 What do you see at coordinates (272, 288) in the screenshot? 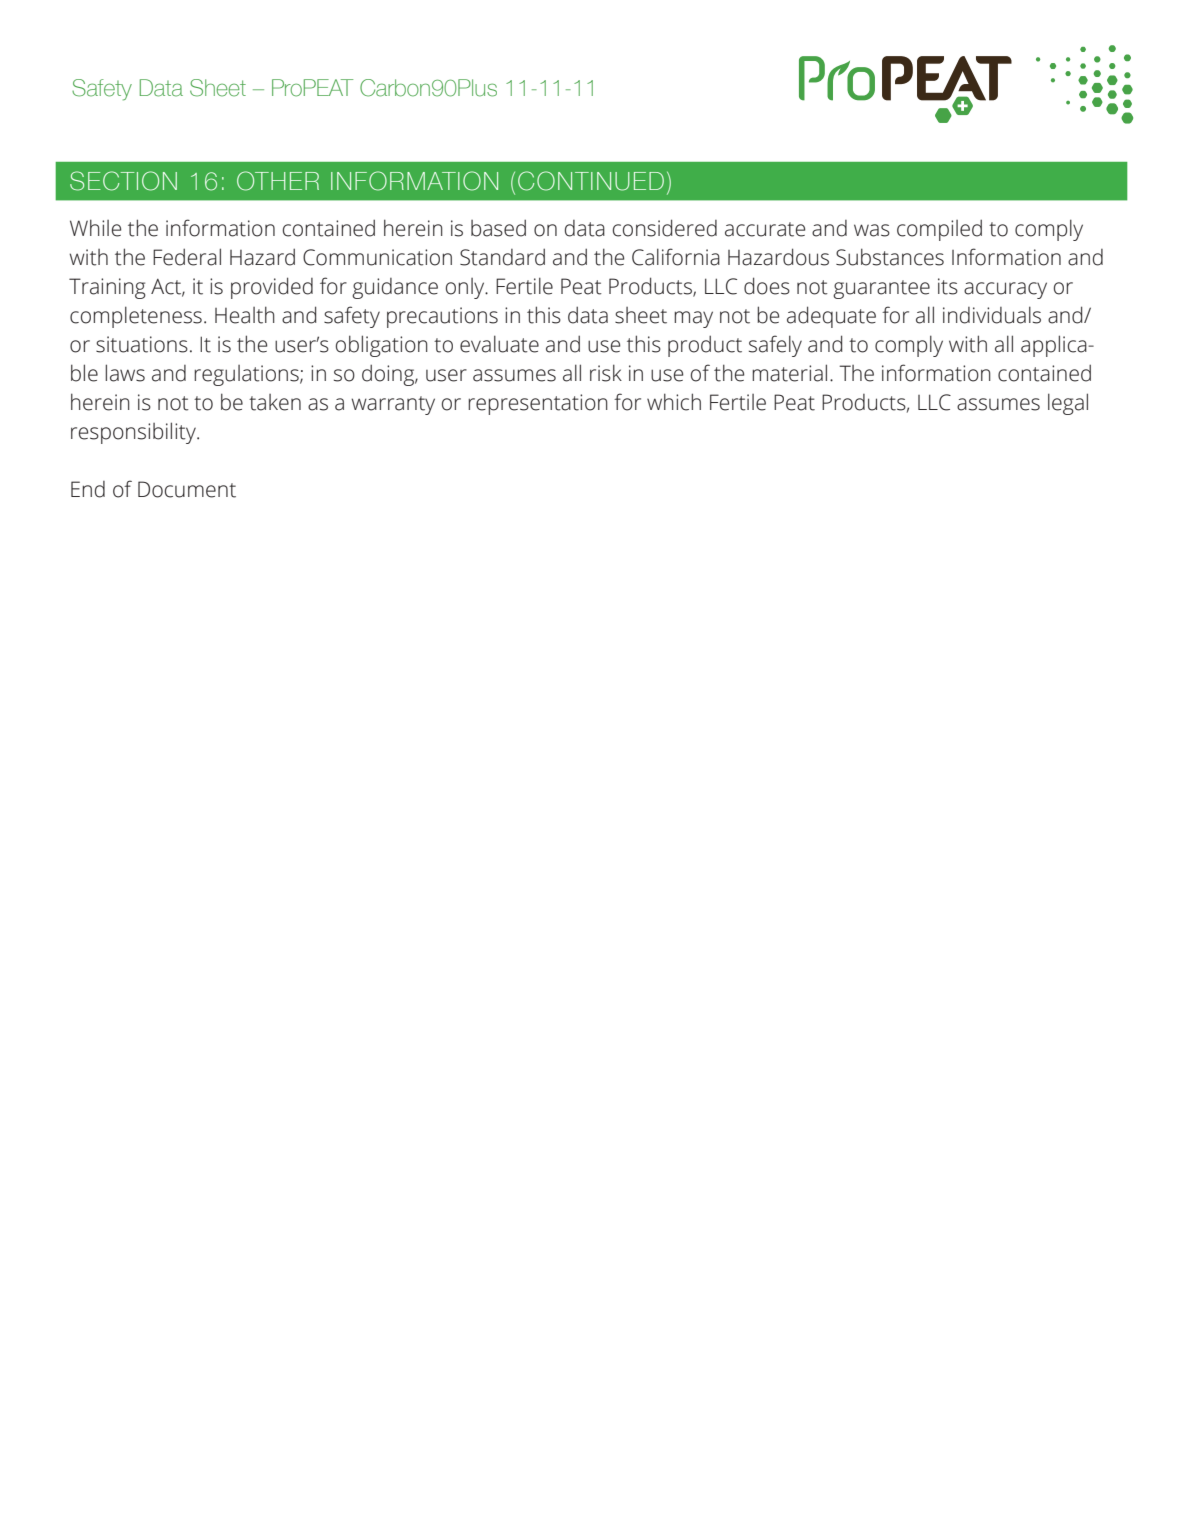
I see `provided` at bounding box center [272, 288].
